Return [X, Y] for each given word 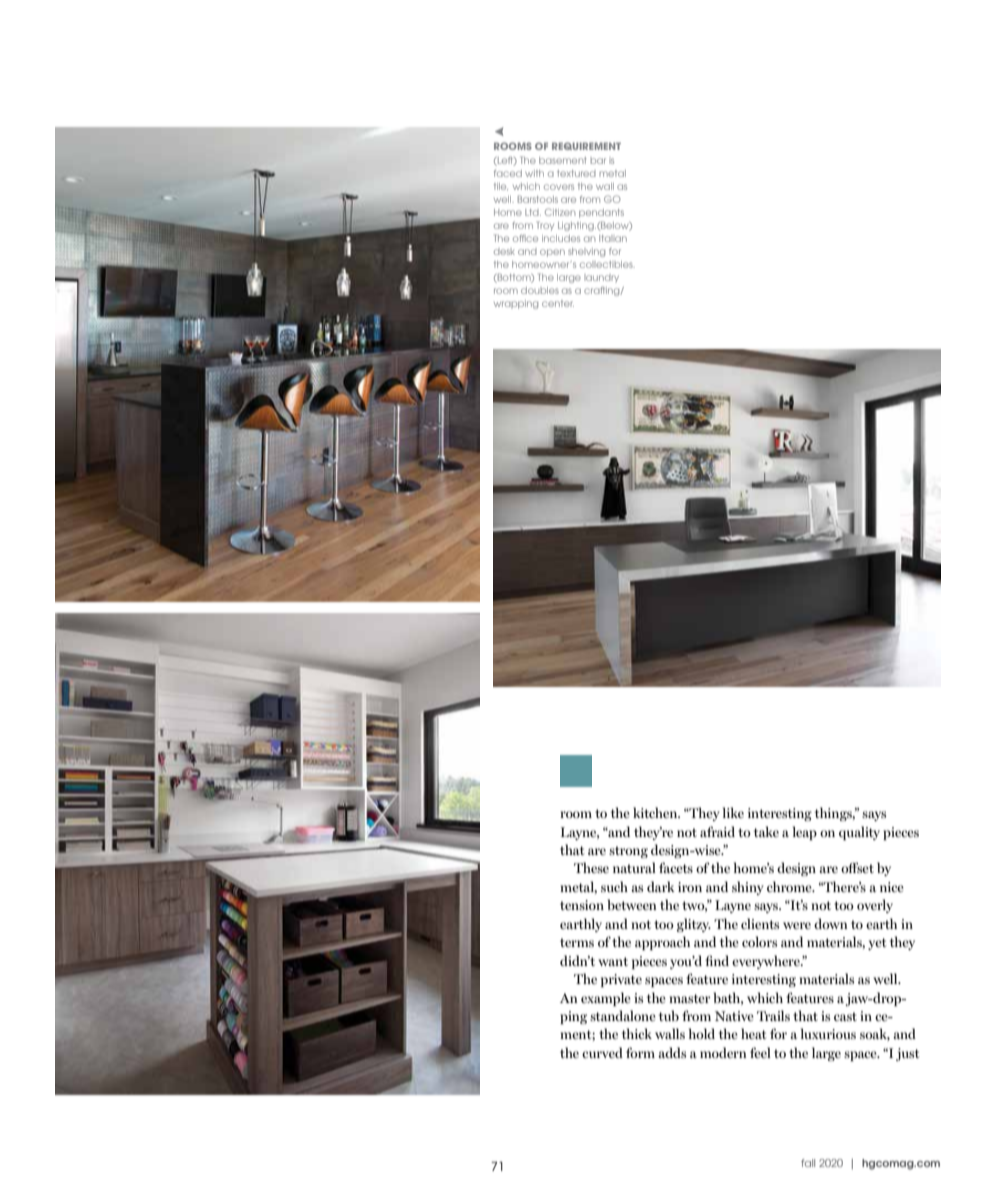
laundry [601, 278]
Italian [613, 238]
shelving [586, 252]
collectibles [607, 264]
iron [690, 887]
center [558, 303]
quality [859, 833]
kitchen [656, 812]
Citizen [560, 212]
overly [875, 906]
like [733, 812]
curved [602, 1052]
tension [582, 905]
